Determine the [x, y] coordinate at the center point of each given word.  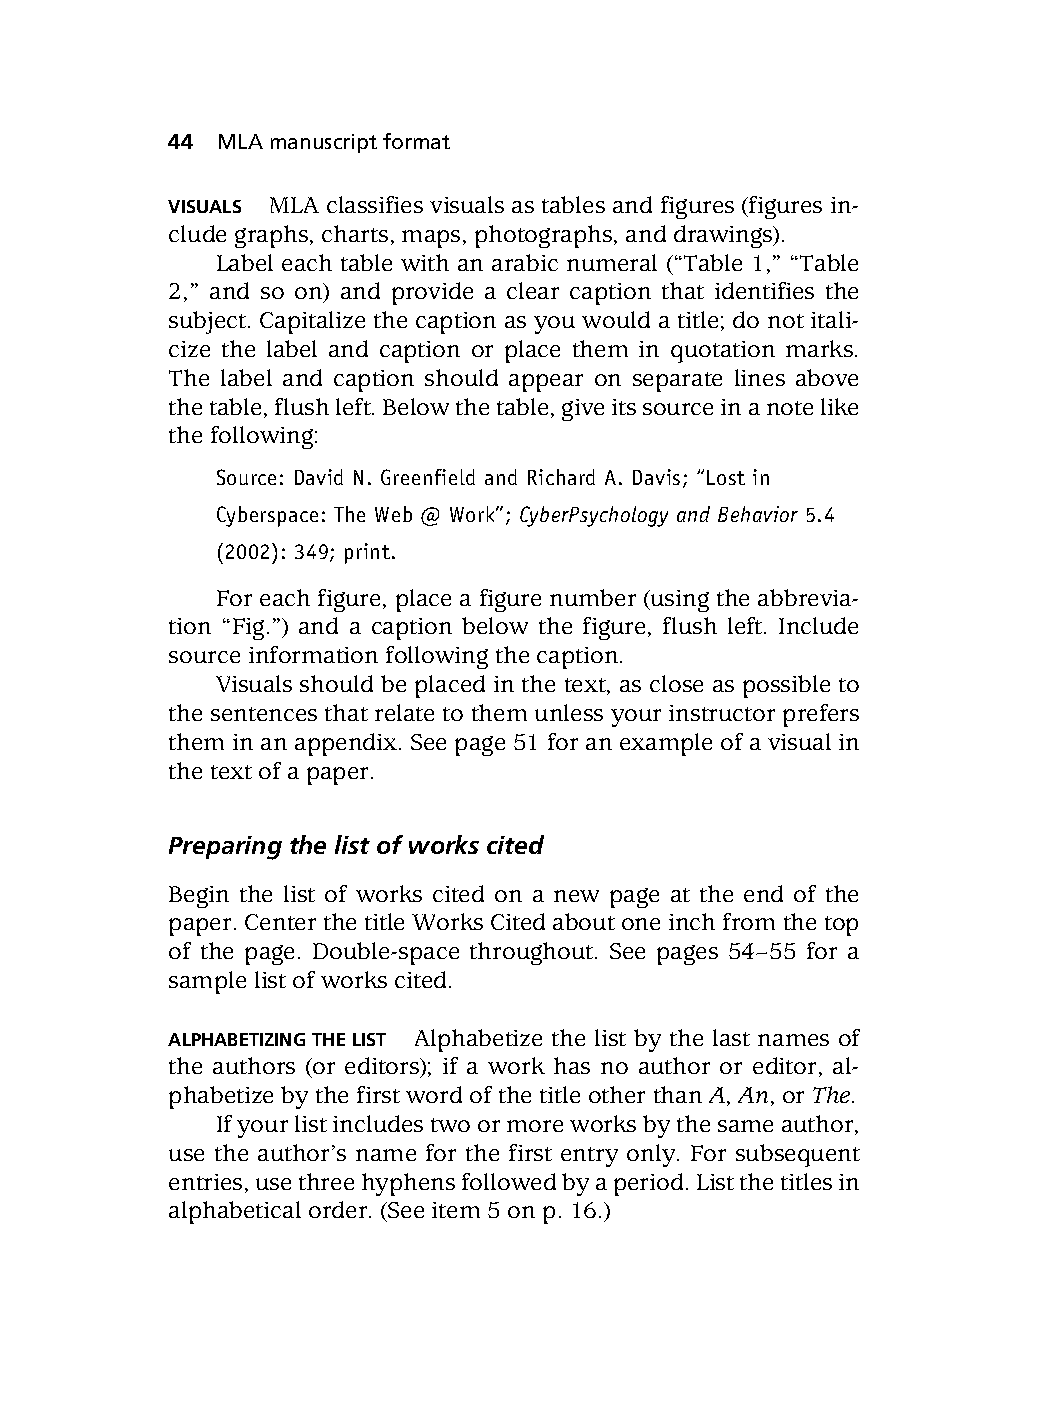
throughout [533, 953]
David [319, 477]
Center [280, 922]
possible [786, 686]
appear [546, 383]
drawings [724, 236]
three [326, 1181]
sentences [264, 714]
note [790, 408]
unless [569, 712]
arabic [525, 262]
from [749, 921]
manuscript [324, 143]
